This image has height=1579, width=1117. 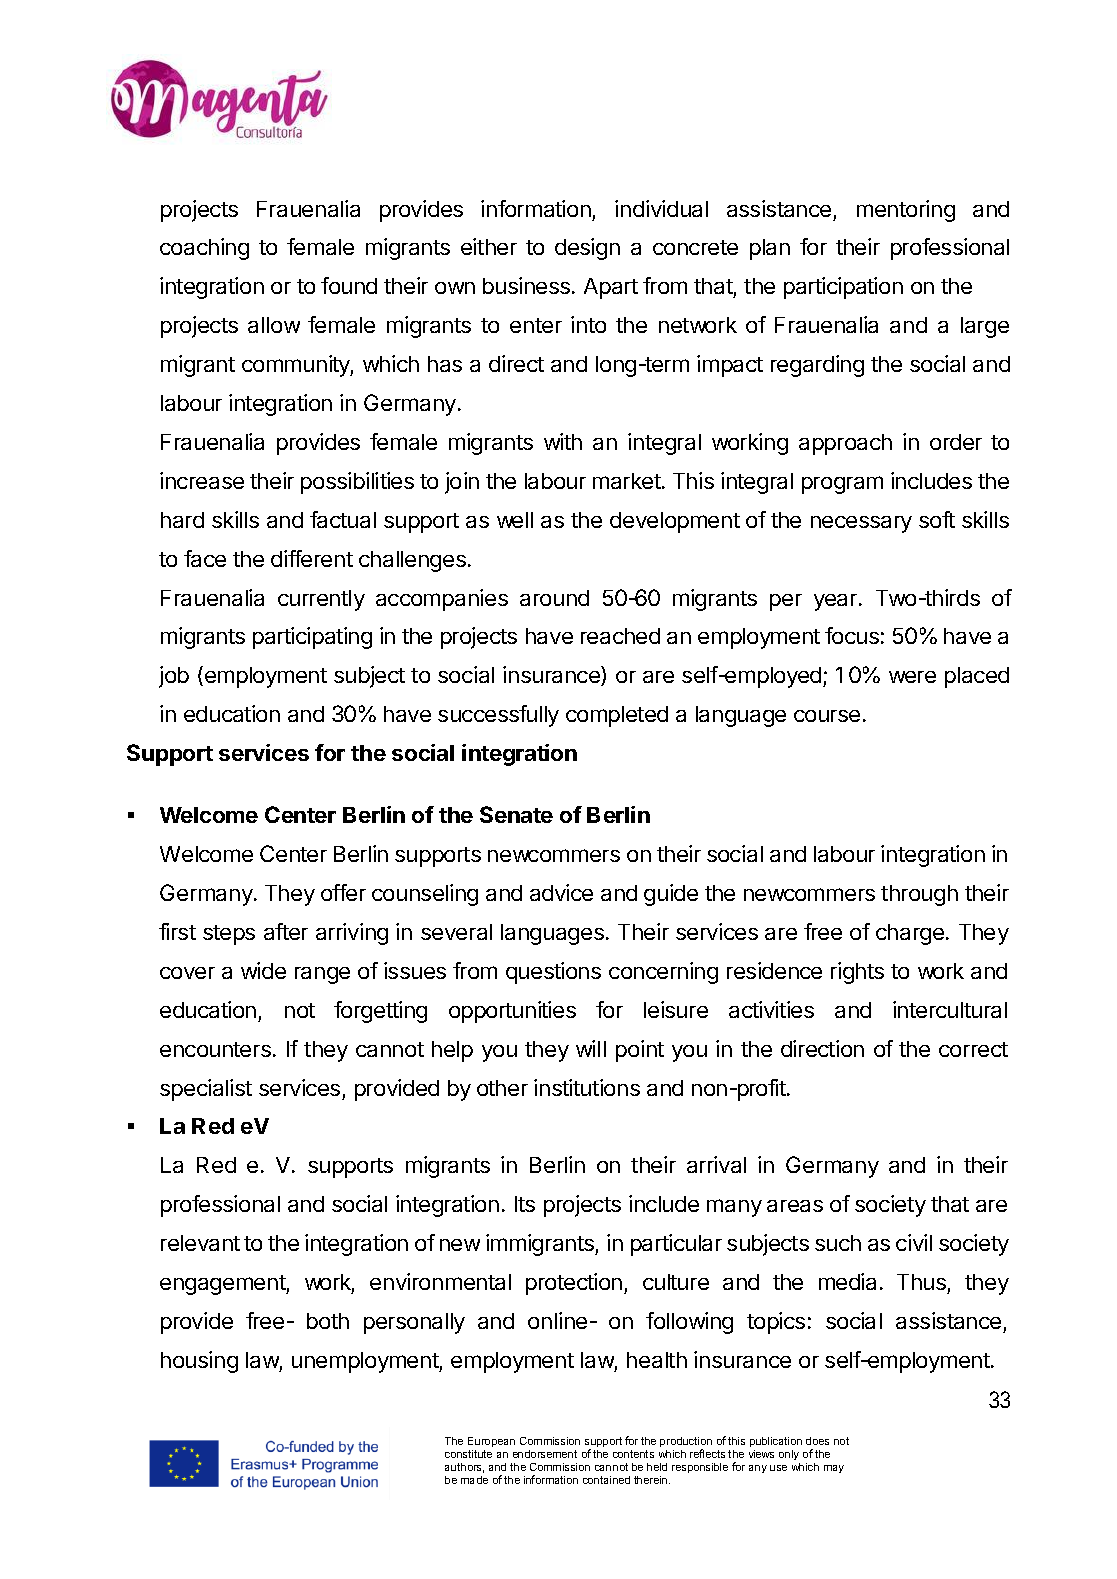 I want to click on focus, so click(x=852, y=635).
